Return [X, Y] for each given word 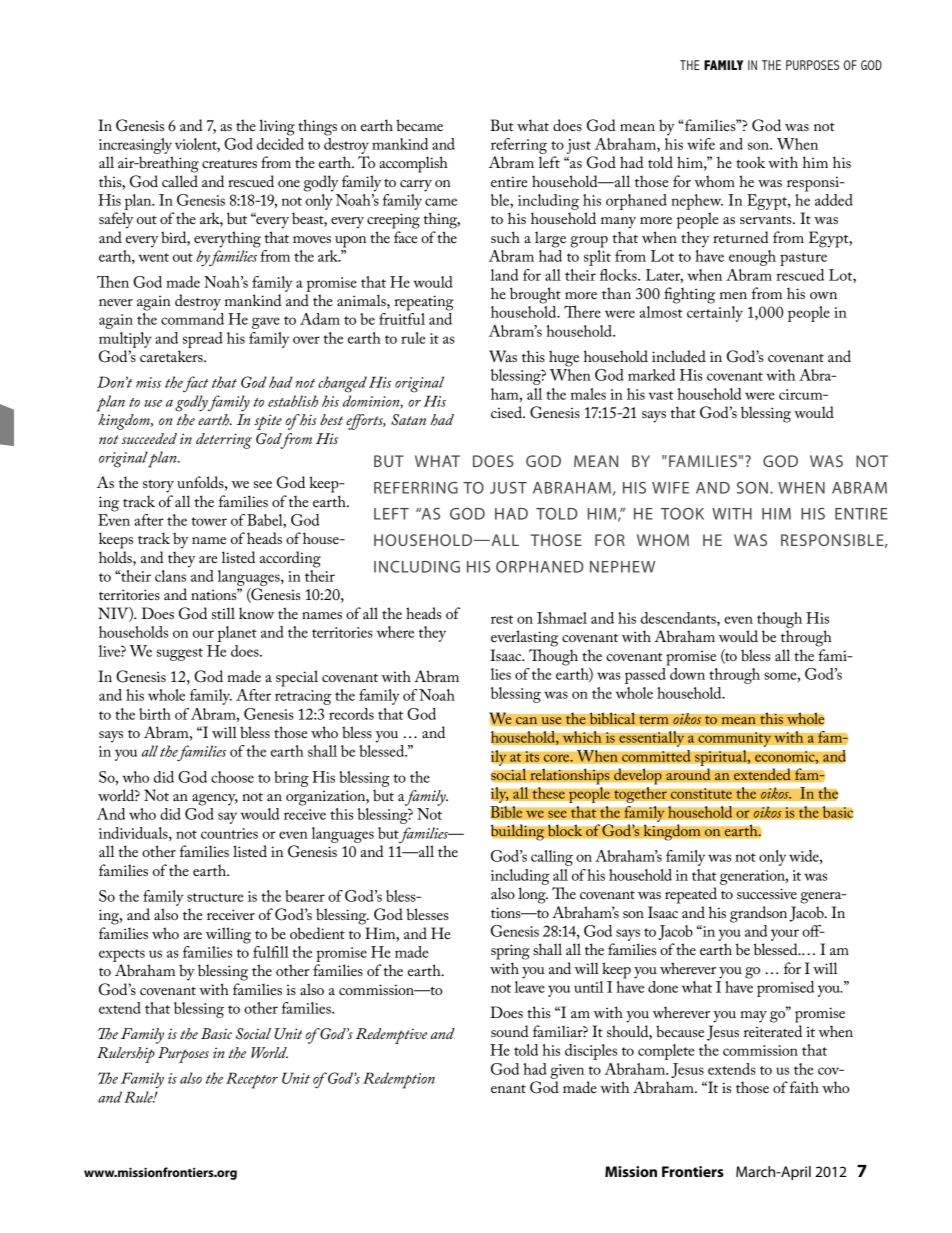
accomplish [413, 164]
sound [510, 1031]
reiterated [773, 1031]
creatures [229, 164]
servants [767, 219]
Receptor [252, 1080]
